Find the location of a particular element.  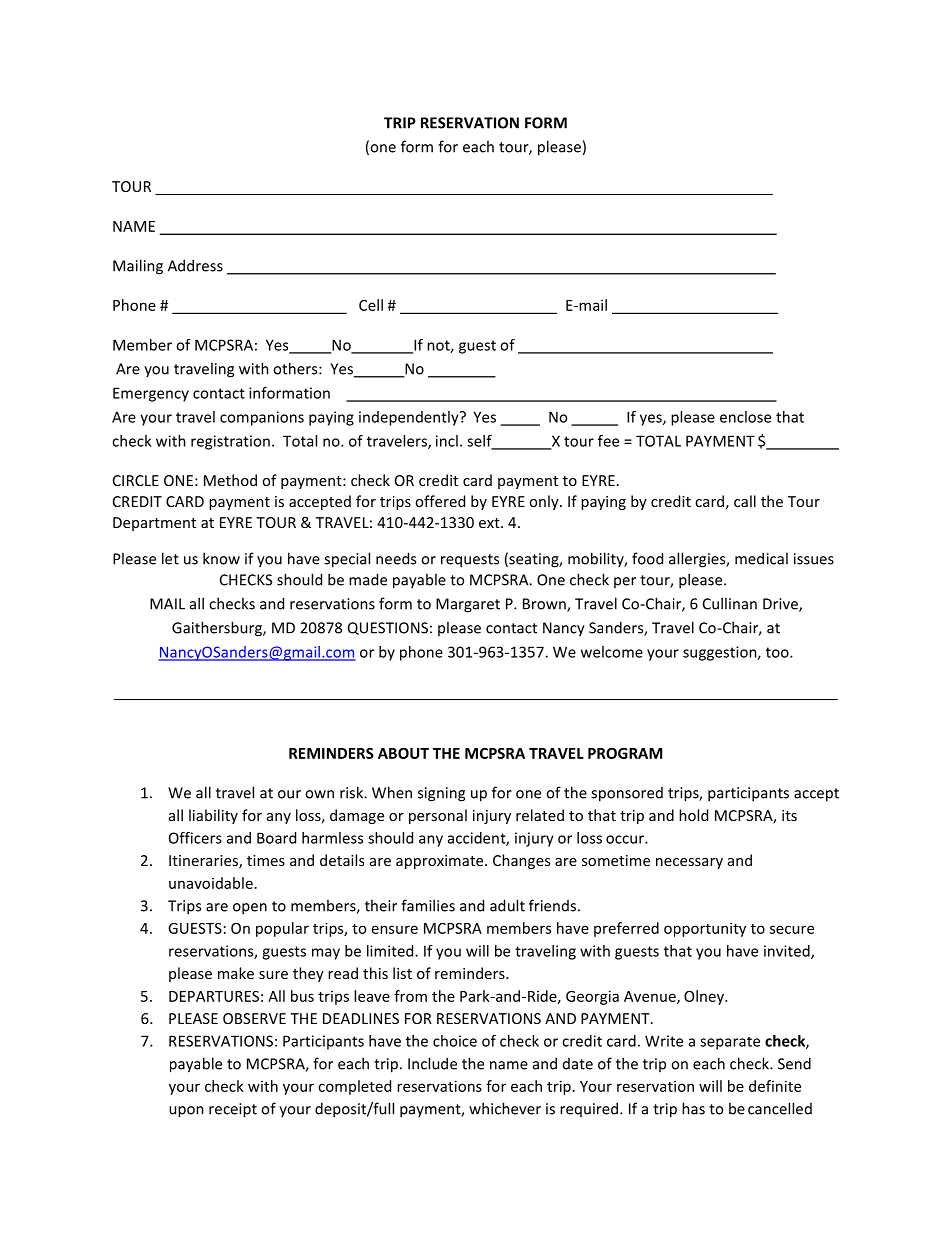

call is located at coordinates (745, 501).
